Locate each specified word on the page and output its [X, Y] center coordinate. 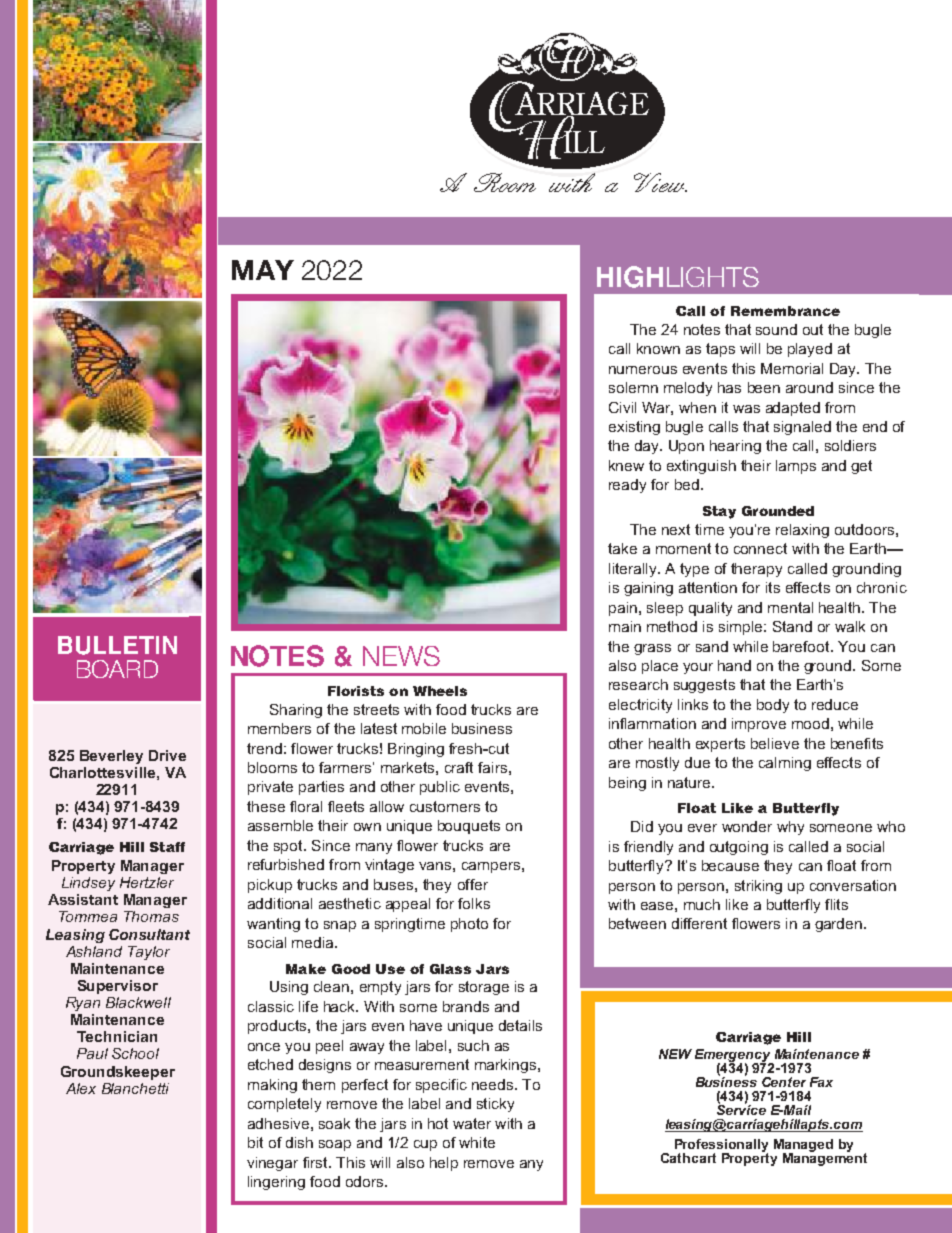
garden [840, 925]
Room [505, 182]
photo [469, 925]
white [477, 1142]
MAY [263, 270]
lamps [796, 467]
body [773, 706]
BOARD [117, 669]
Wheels [440, 691]
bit [255, 1142]
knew [626, 465]
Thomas [151, 916]
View [660, 182]
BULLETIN [117, 645]
